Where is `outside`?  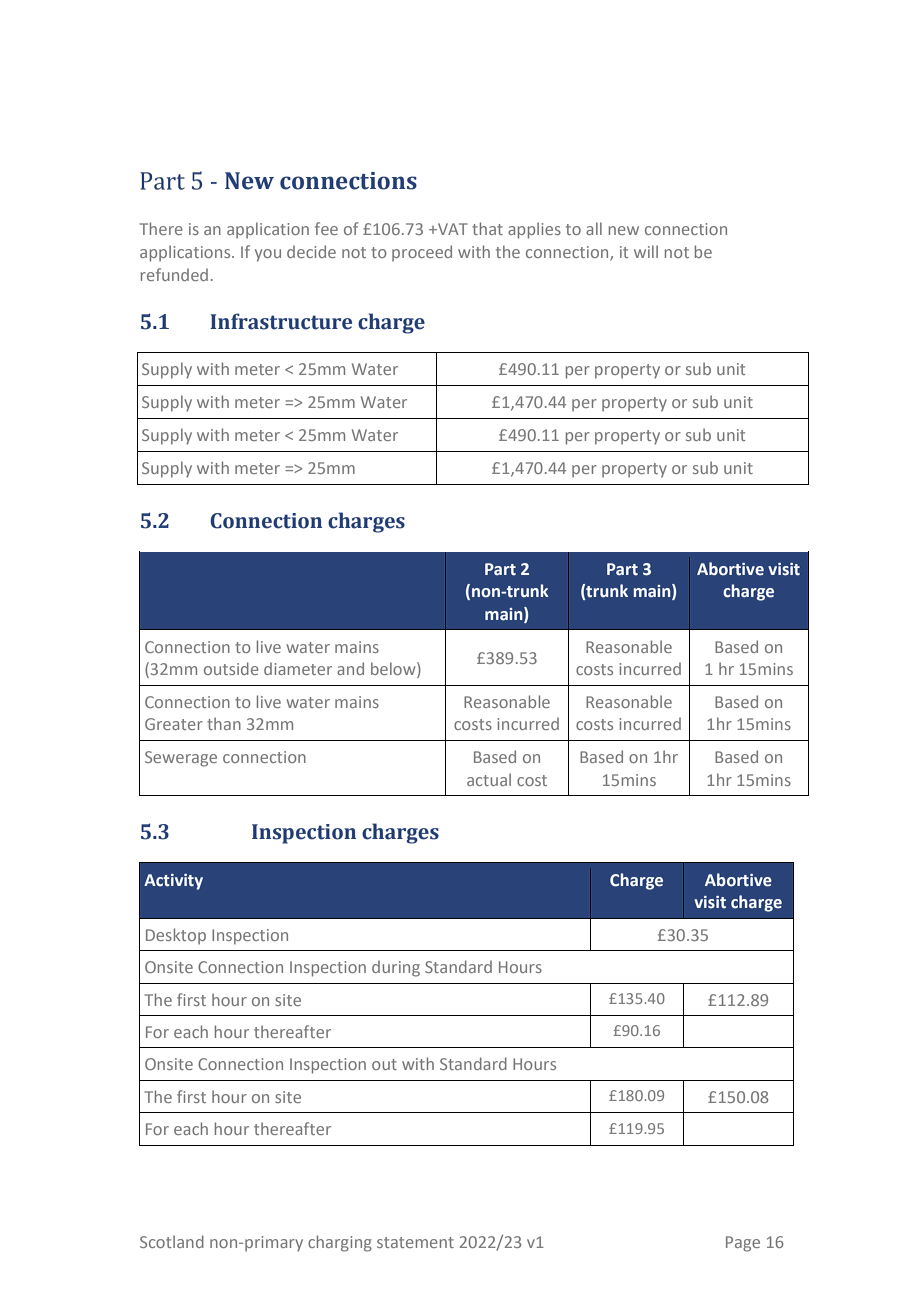
outside is located at coordinates (231, 668).
